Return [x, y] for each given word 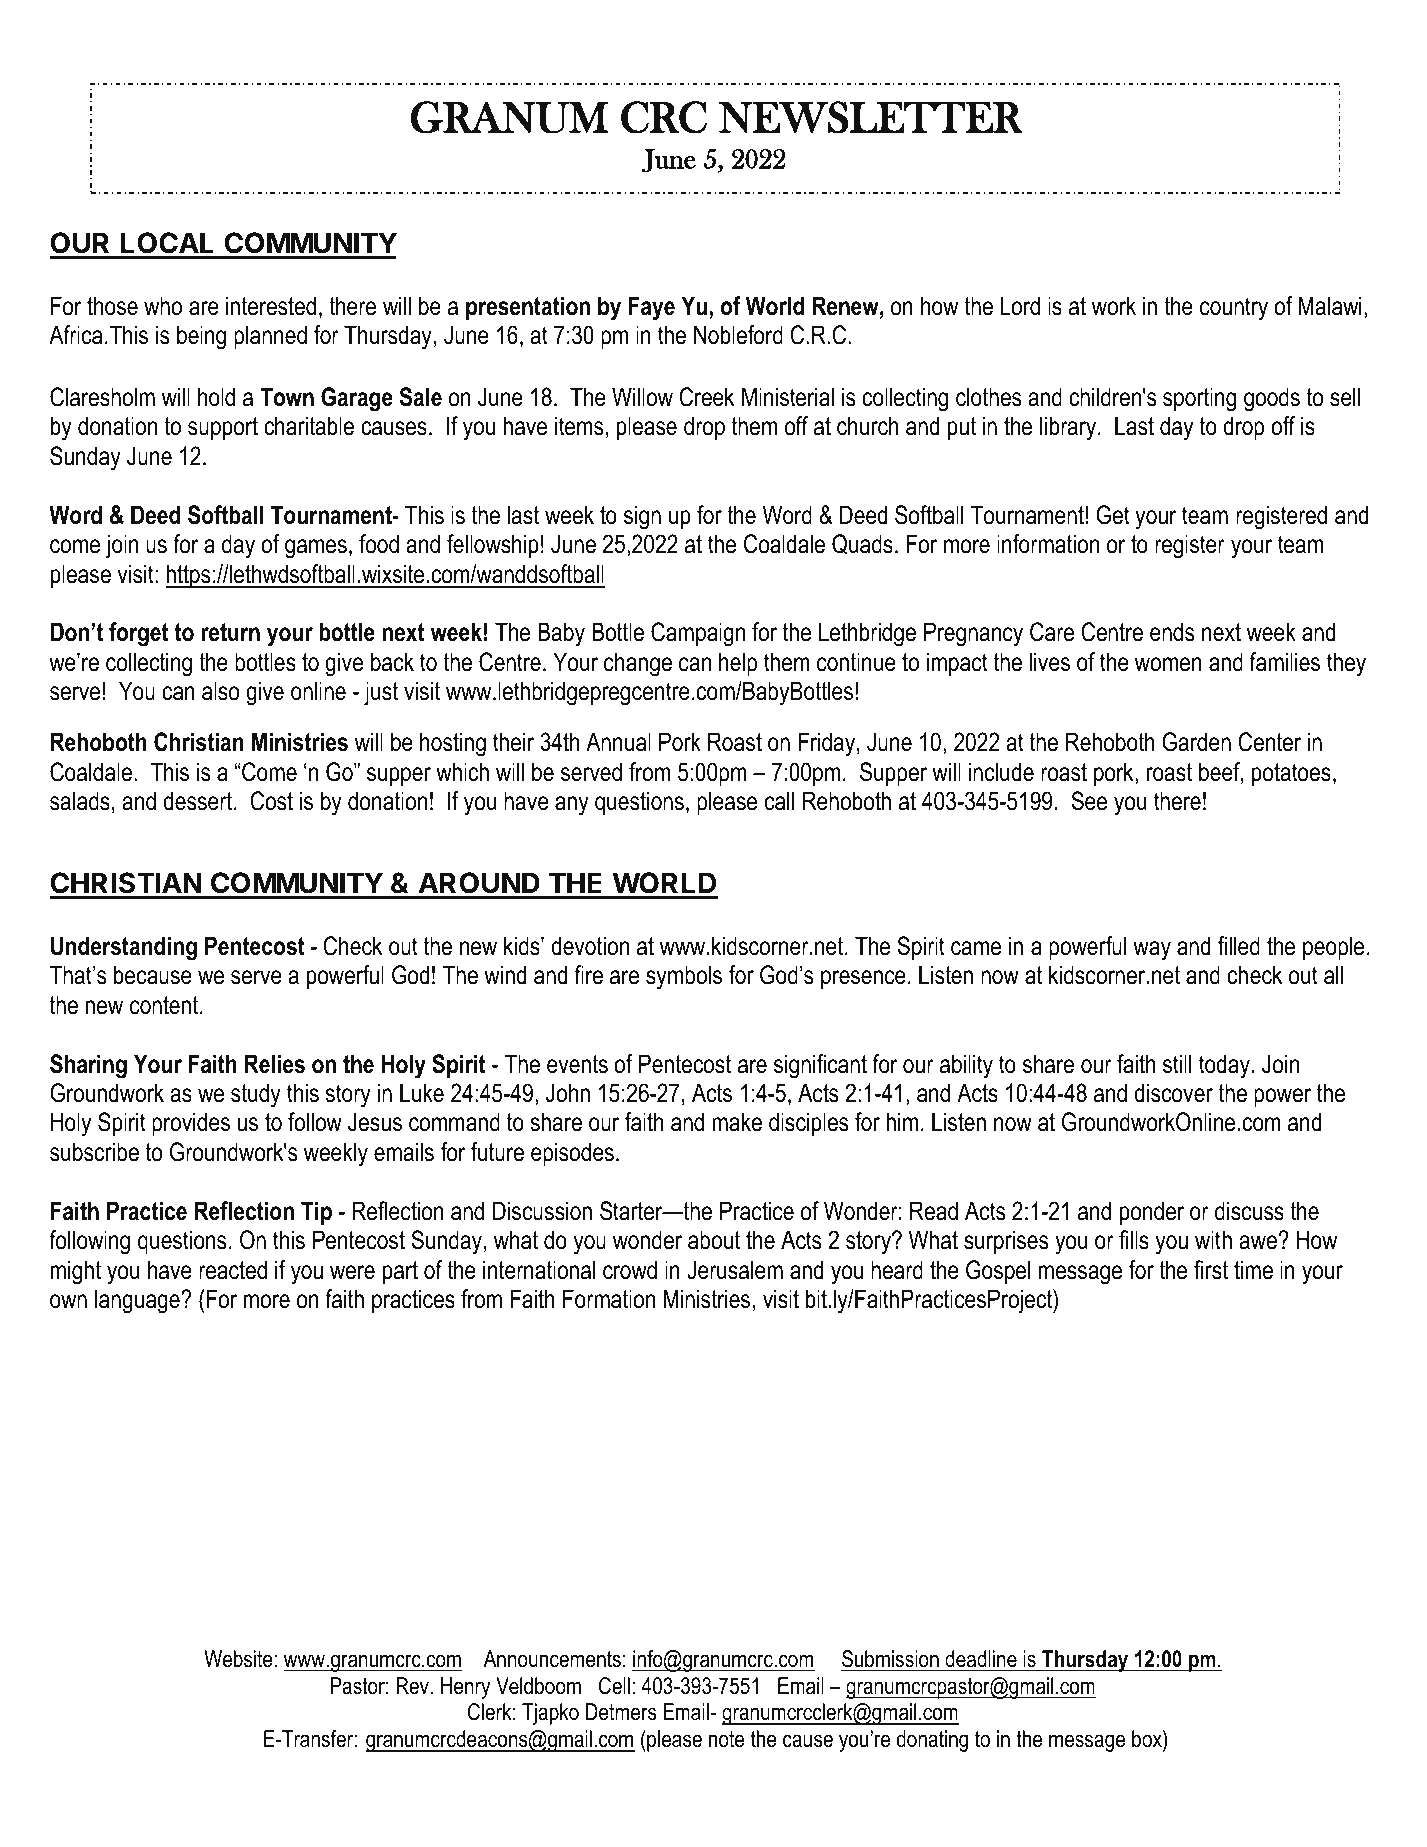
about [714, 1240]
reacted [233, 1270]
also [220, 691]
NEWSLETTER [871, 117]
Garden [1196, 742]
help [738, 664]
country [1234, 309]
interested [271, 306]
